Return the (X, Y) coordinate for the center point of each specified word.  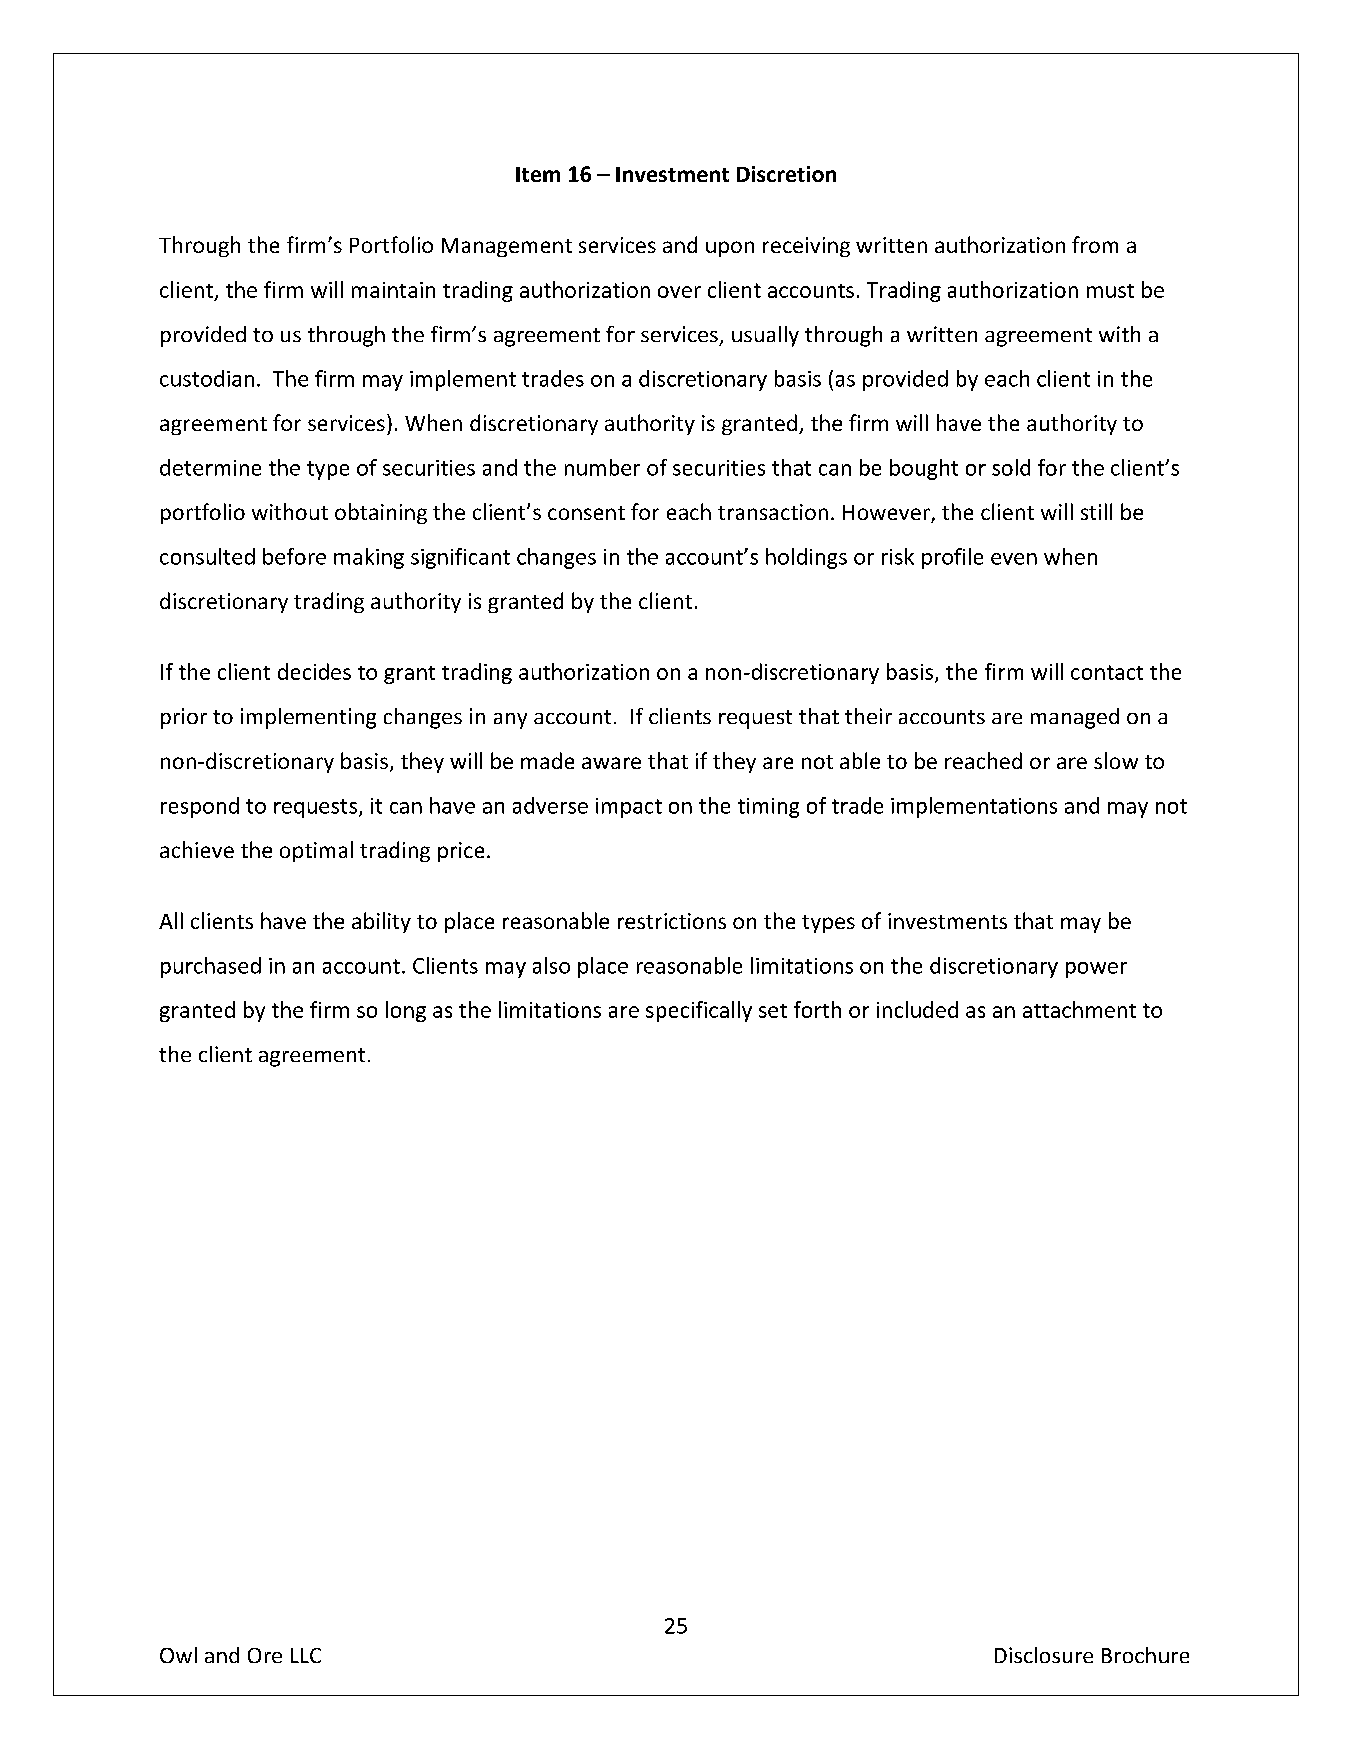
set (773, 1011)
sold (1011, 467)
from (1095, 244)
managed (1075, 718)
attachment (1079, 1009)
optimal (316, 851)
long (406, 1011)
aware (611, 763)
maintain (393, 290)
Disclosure (1044, 1655)
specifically (699, 1011)
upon (730, 249)
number (602, 467)
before (294, 556)
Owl (178, 1655)
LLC (306, 1655)
